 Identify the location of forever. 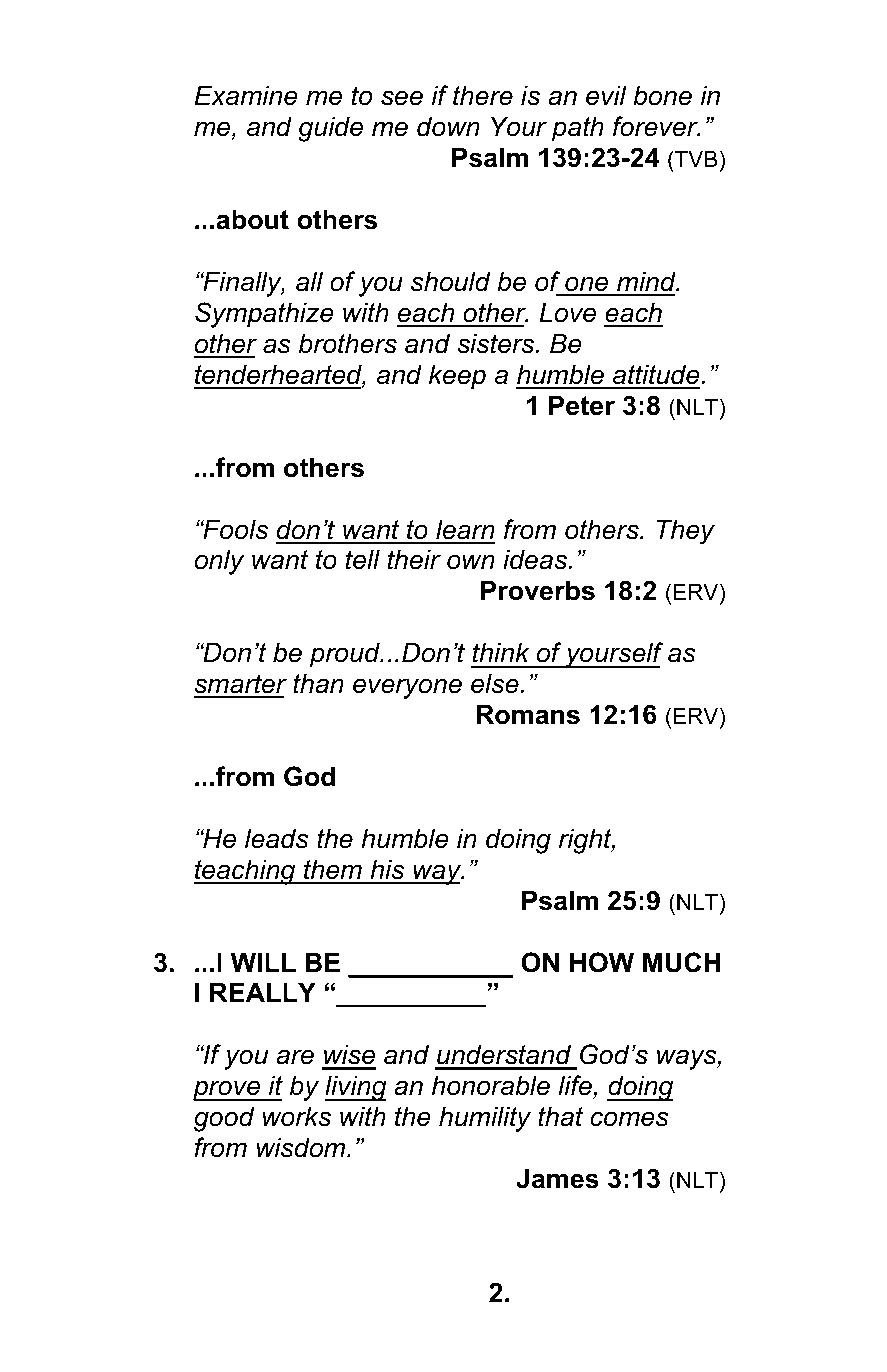
(656, 126).
